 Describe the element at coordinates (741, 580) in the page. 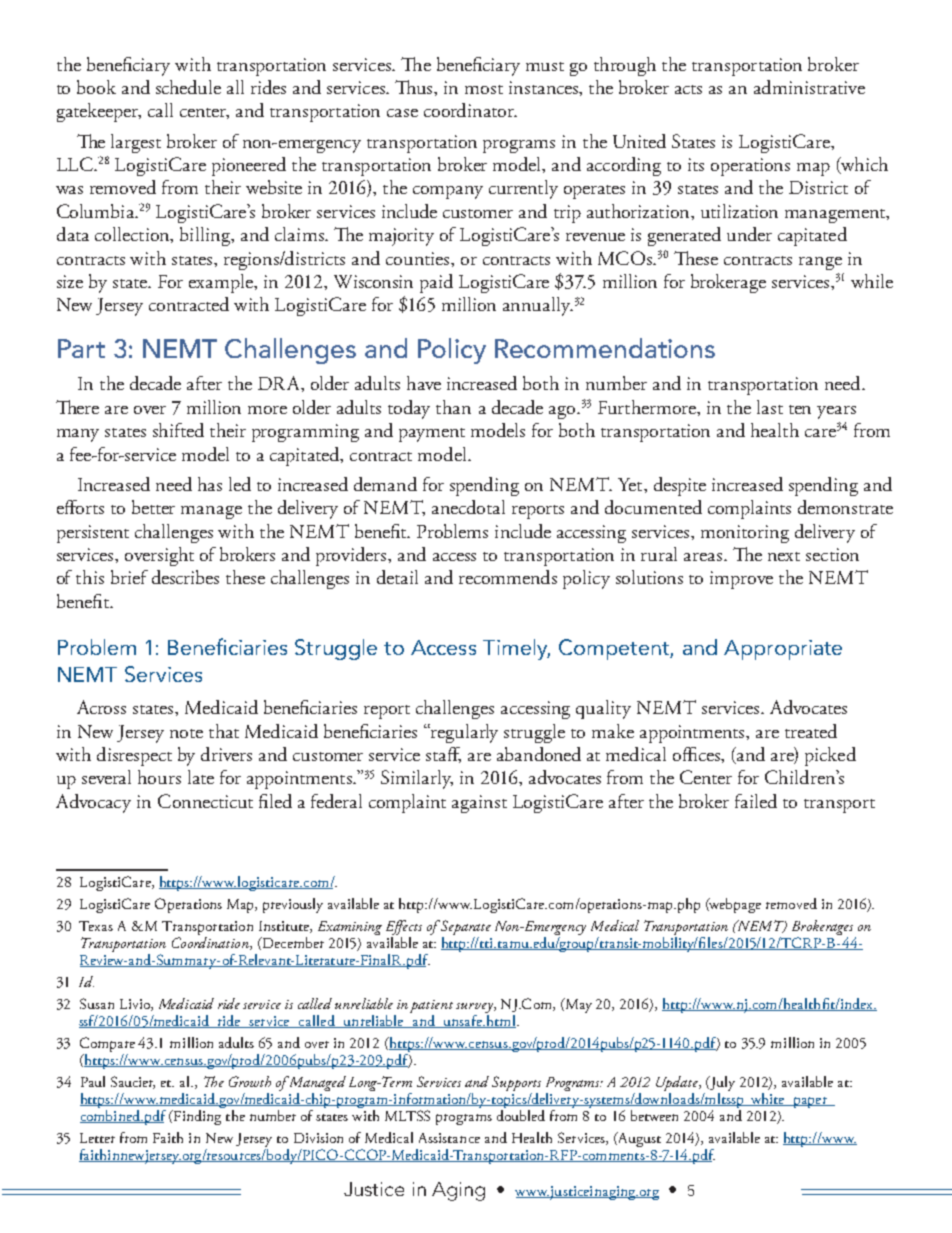

I see `improve` at that location.
